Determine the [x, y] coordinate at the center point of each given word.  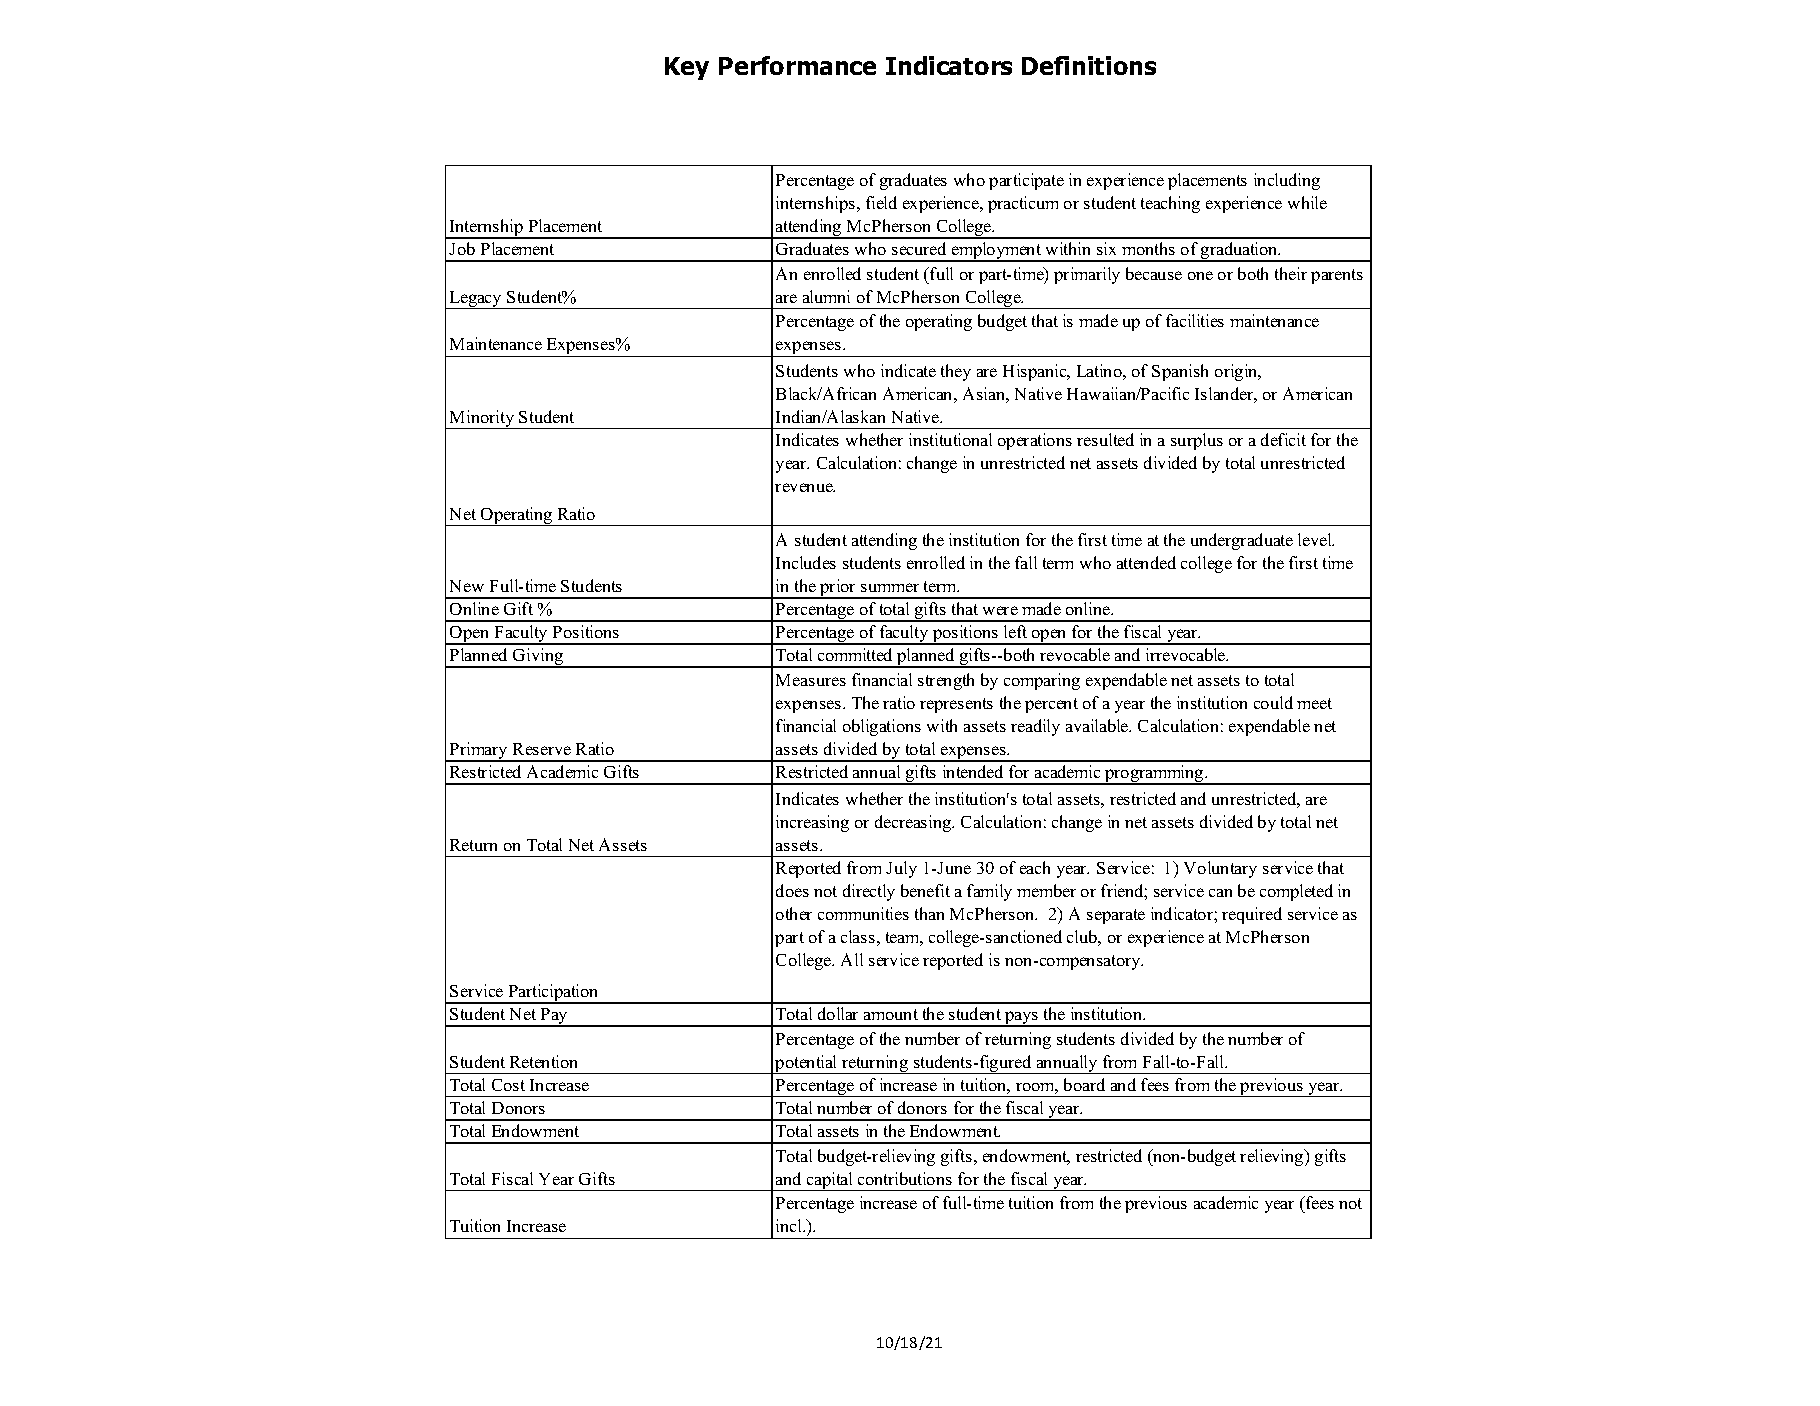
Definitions [1089, 65]
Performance [797, 65]
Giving [538, 658]
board [1084, 1084]
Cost [508, 1085]
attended [1146, 562]
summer [890, 587]
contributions [905, 1178]
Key [687, 68]
